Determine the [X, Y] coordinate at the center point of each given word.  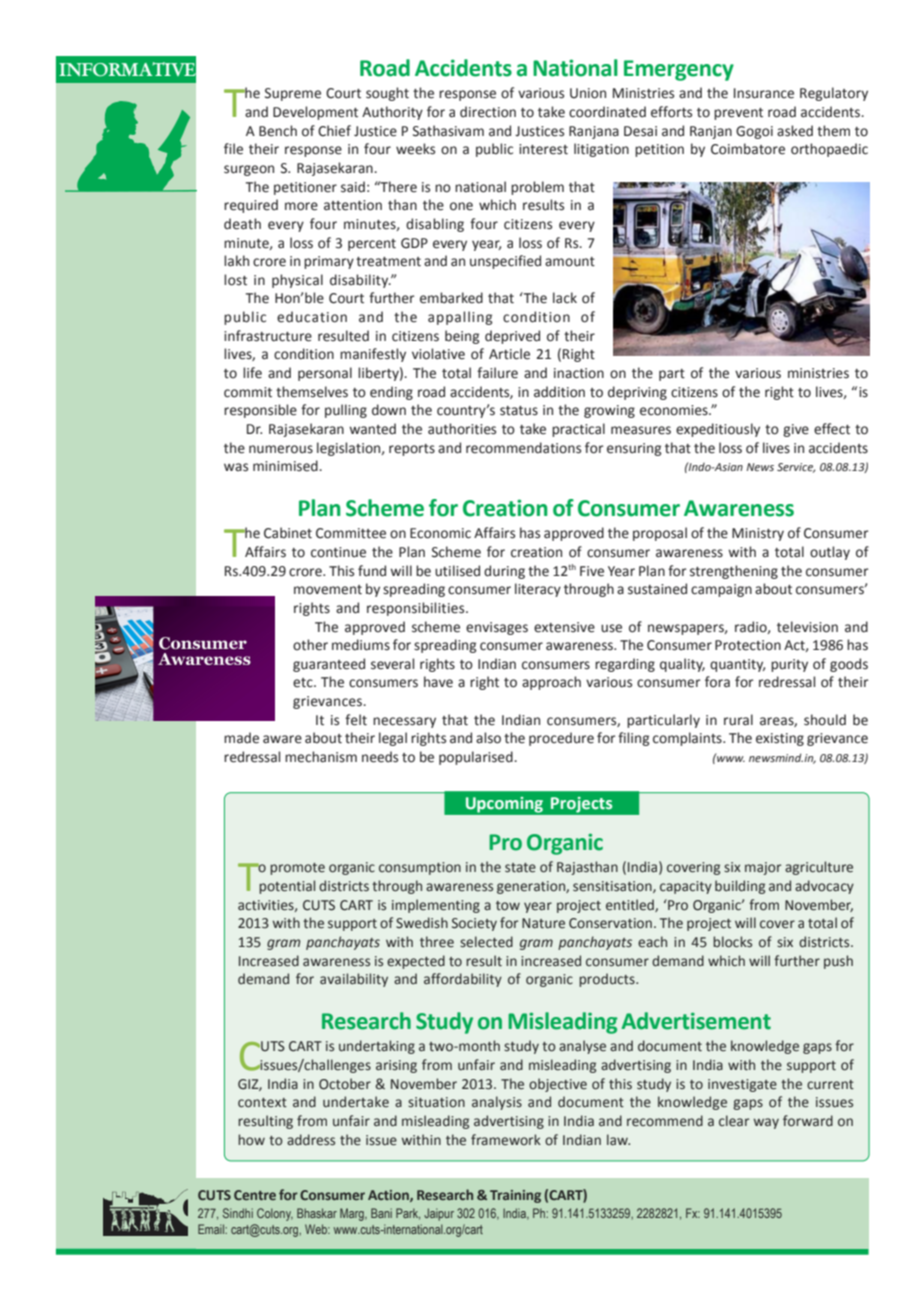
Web [317, 1229]
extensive [564, 627]
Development [315, 113]
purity [789, 665]
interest [543, 149]
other [310, 645]
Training [515, 1196]
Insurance [764, 93]
